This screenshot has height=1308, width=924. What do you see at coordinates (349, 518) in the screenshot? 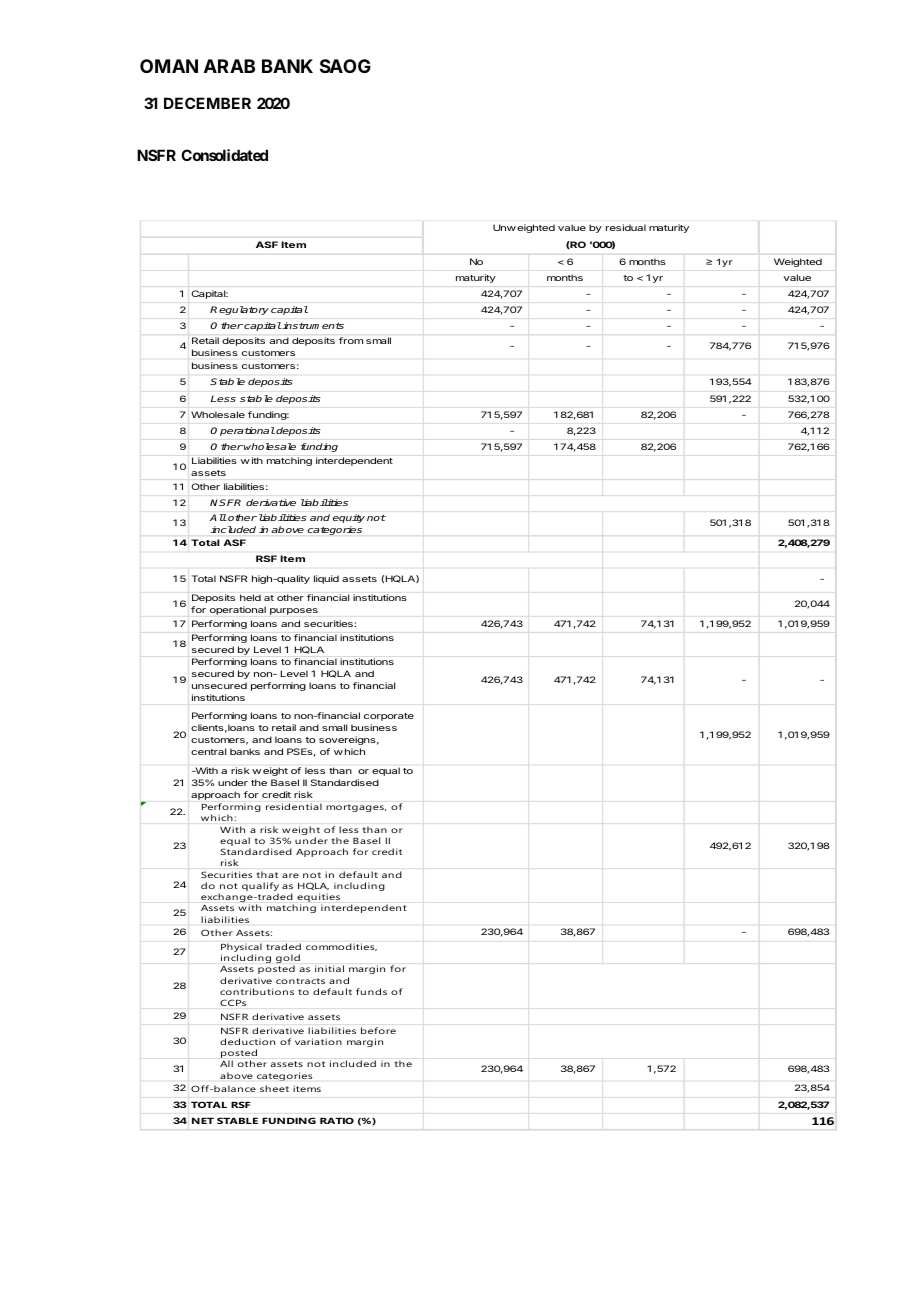
I see `equity` at bounding box center [349, 518].
